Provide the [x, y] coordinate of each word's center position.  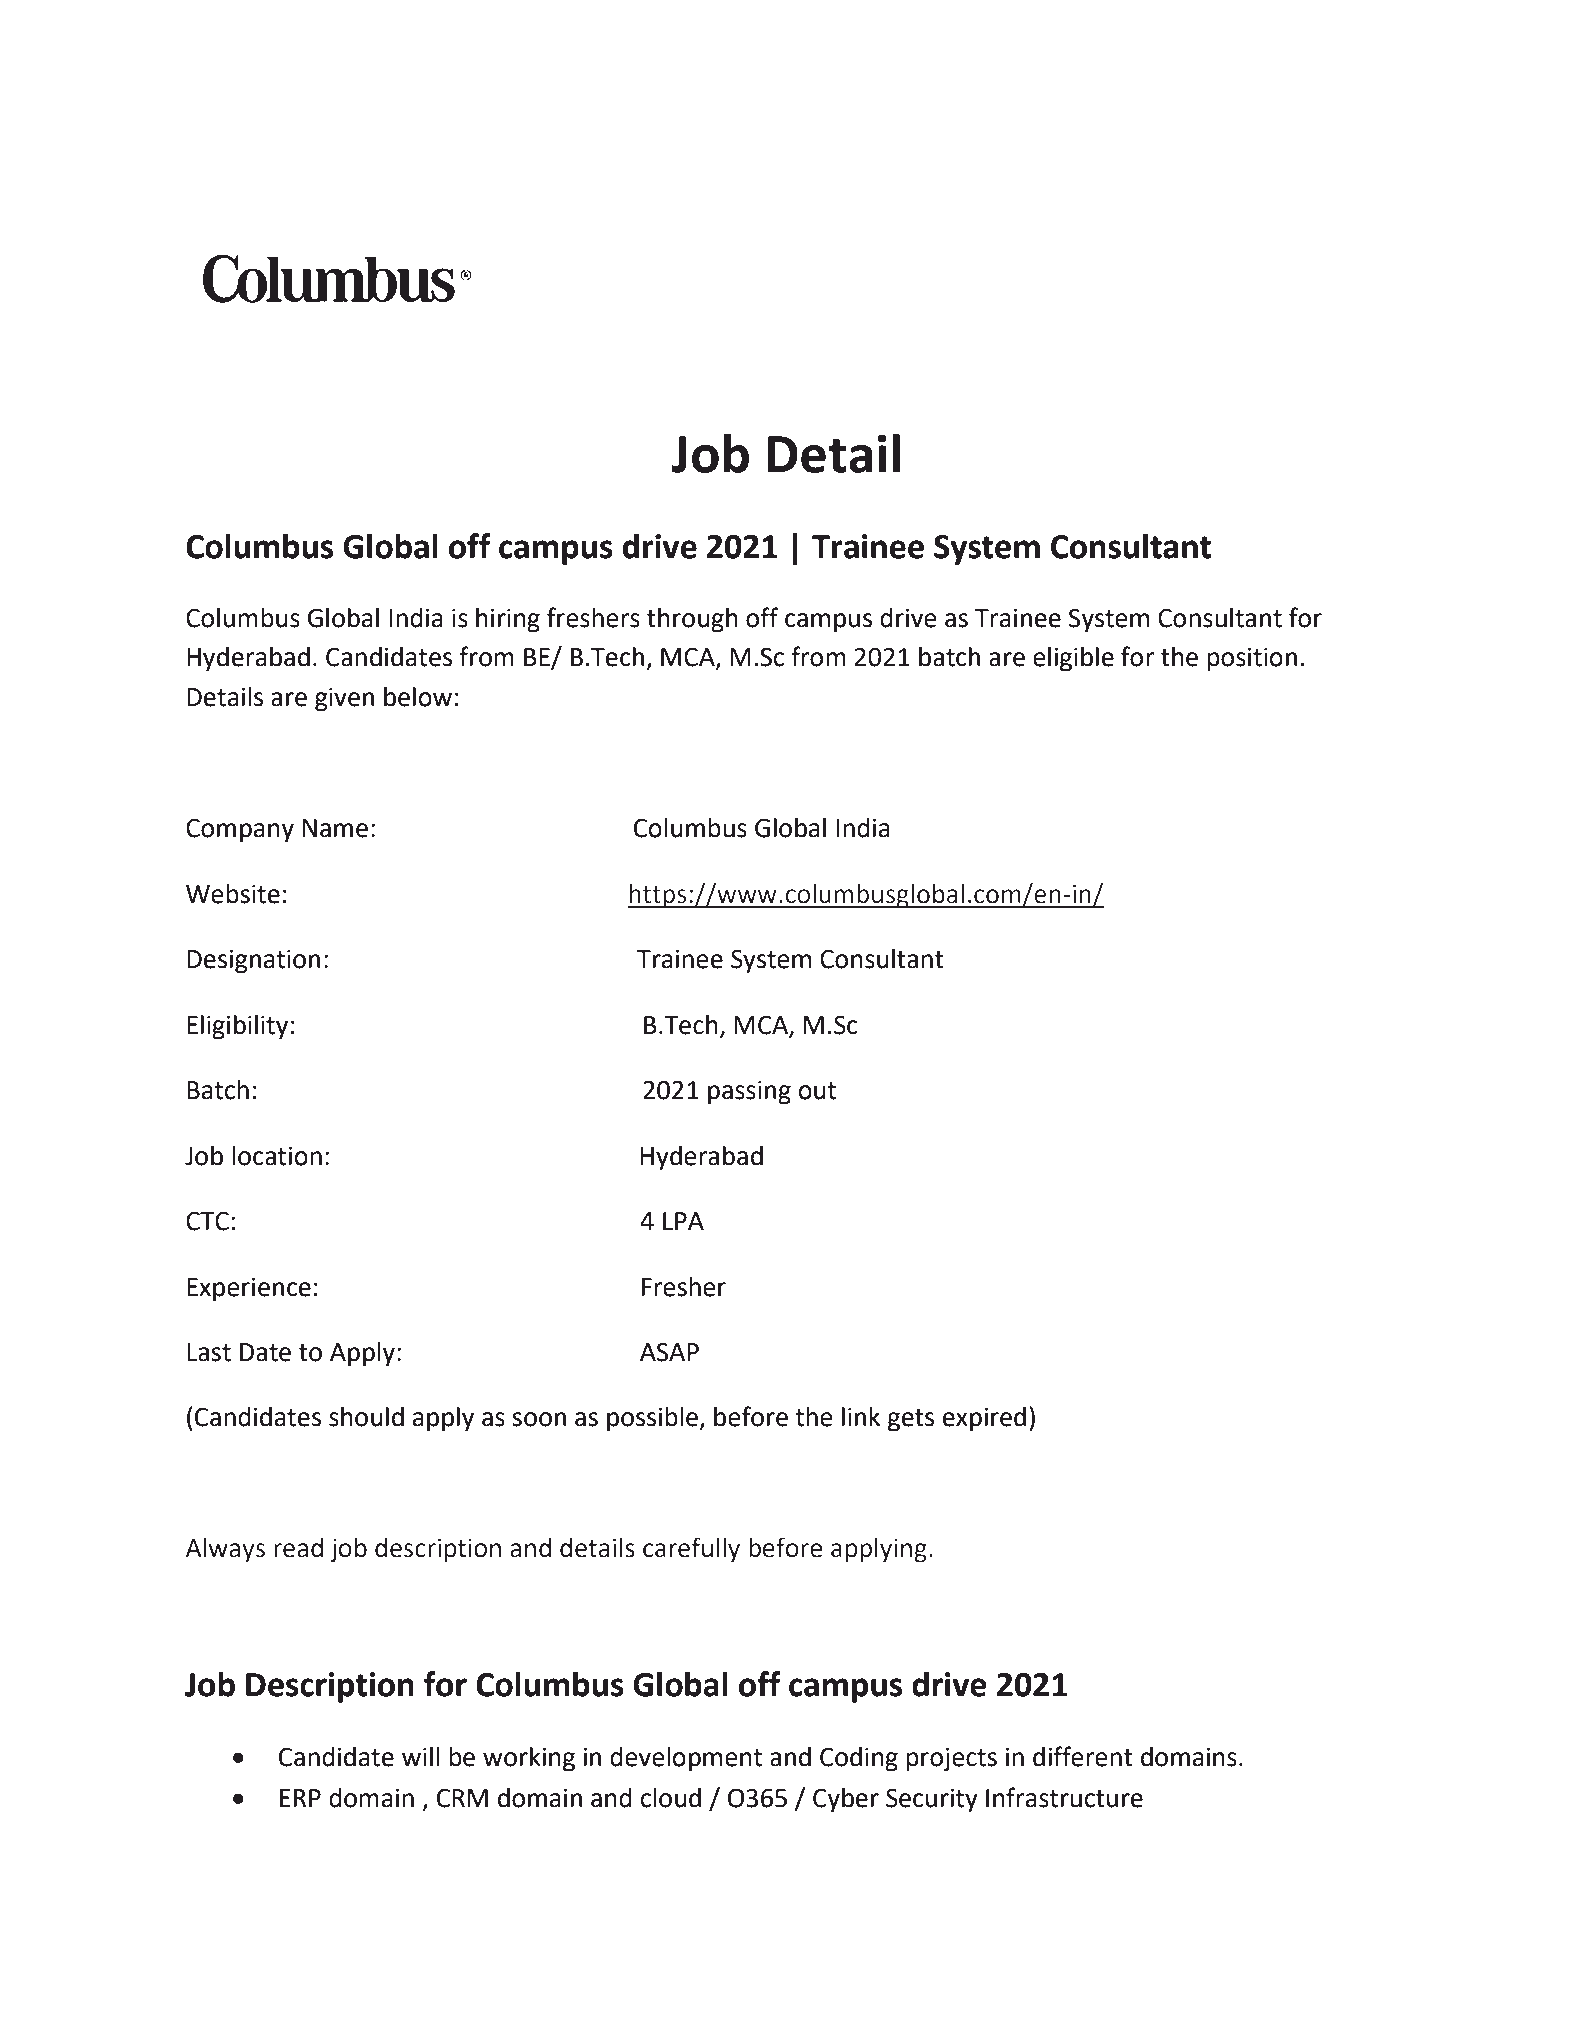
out [817, 1091]
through [692, 620]
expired [984, 1419]
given [344, 700]
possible [654, 1419]
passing [749, 1093]
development [686, 1759]
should [366, 1417]
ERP [300, 1798]
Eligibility [237, 1027]
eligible [1073, 659]
